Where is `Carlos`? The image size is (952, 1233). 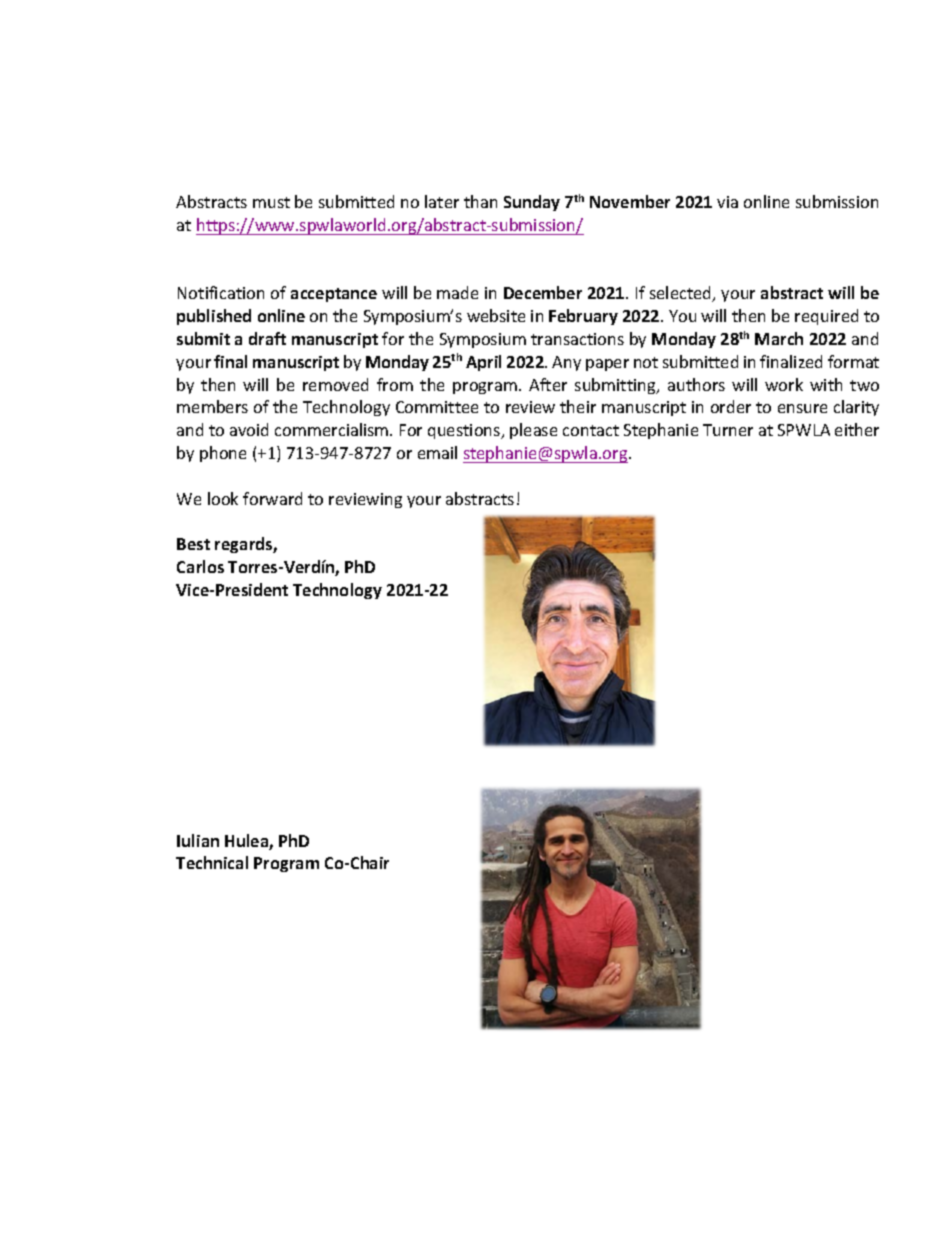
Carlos is located at coordinates (200, 566).
